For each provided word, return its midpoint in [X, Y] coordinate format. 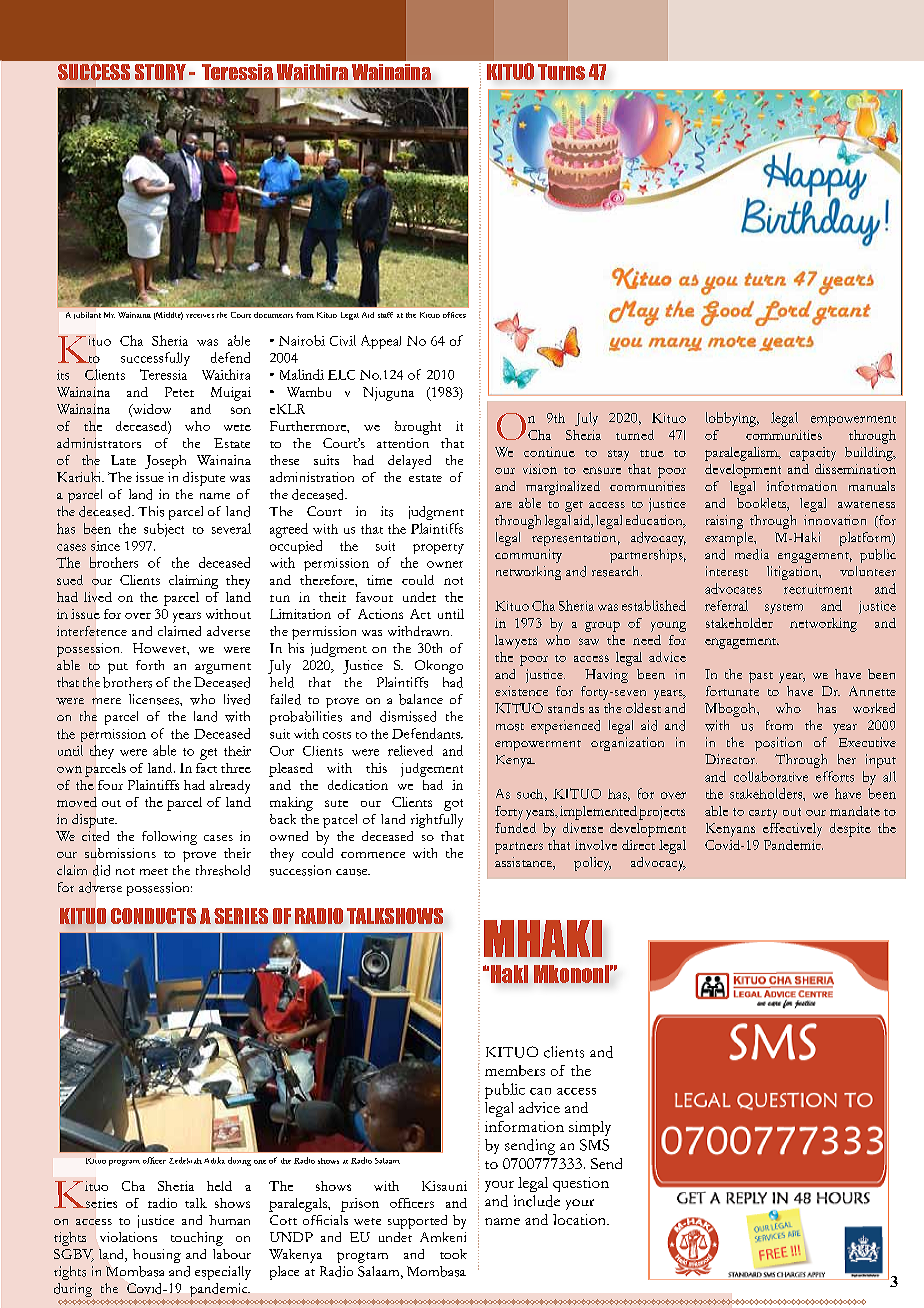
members [515, 1070]
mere [106, 701]
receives [200, 316]
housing [157, 1256]
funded [515, 828]
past [761, 677]
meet [154, 871]
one [260, 1162]
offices [454, 315]
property [438, 549]
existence [521, 691]
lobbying [732, 419]
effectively [792, 830]
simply [590, 1128]
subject [164, 530]
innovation [835, 520]
